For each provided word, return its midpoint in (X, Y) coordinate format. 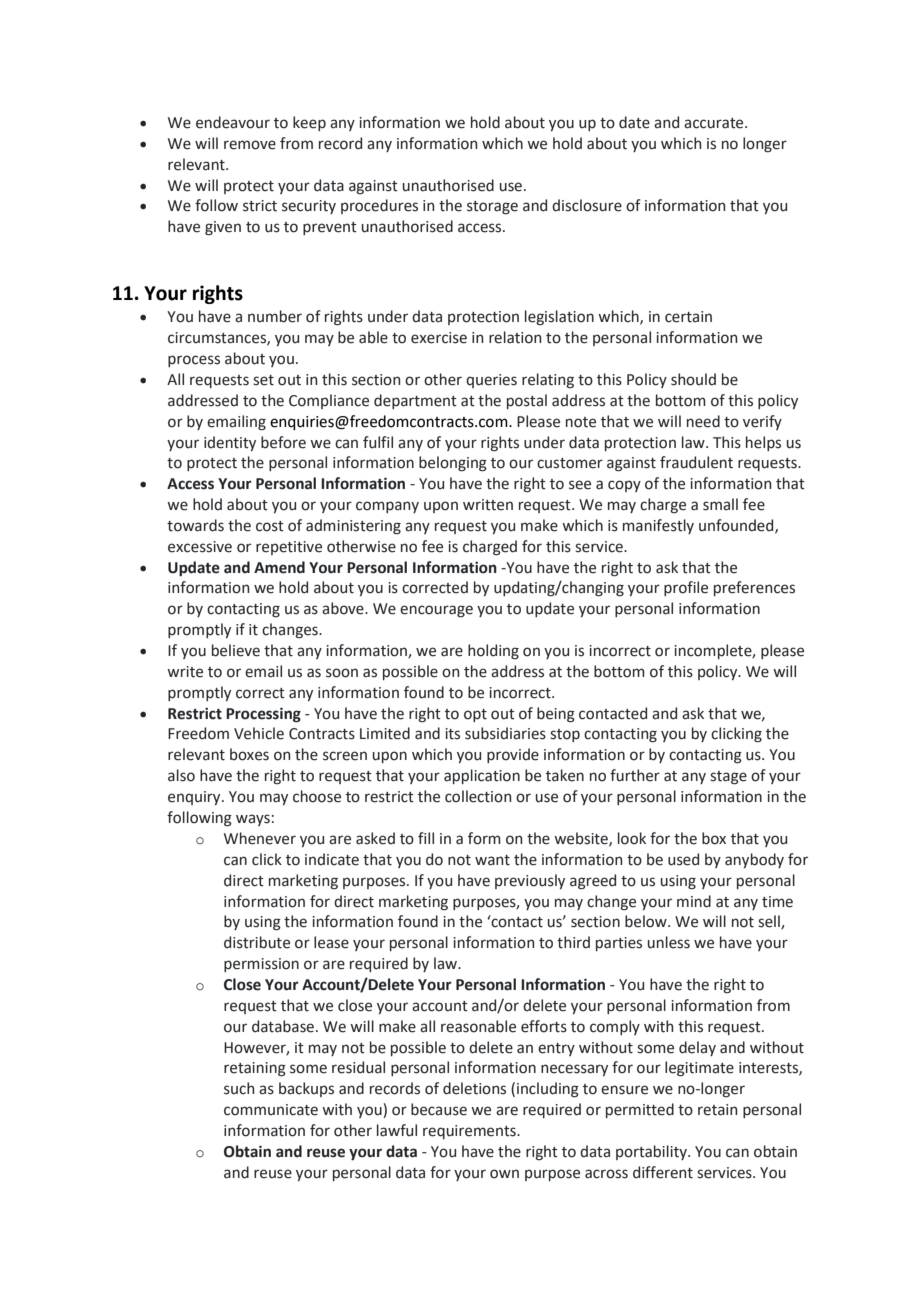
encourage (436, 611)
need (703, 421)
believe (236, 650)
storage (492, 208)
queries (491, 381)
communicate (271, 1110)
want (492, 860)
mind (694, 901)
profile (686, 588)
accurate (715, 123)
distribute (257, 942)
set (263, 380)
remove (250, 145)
